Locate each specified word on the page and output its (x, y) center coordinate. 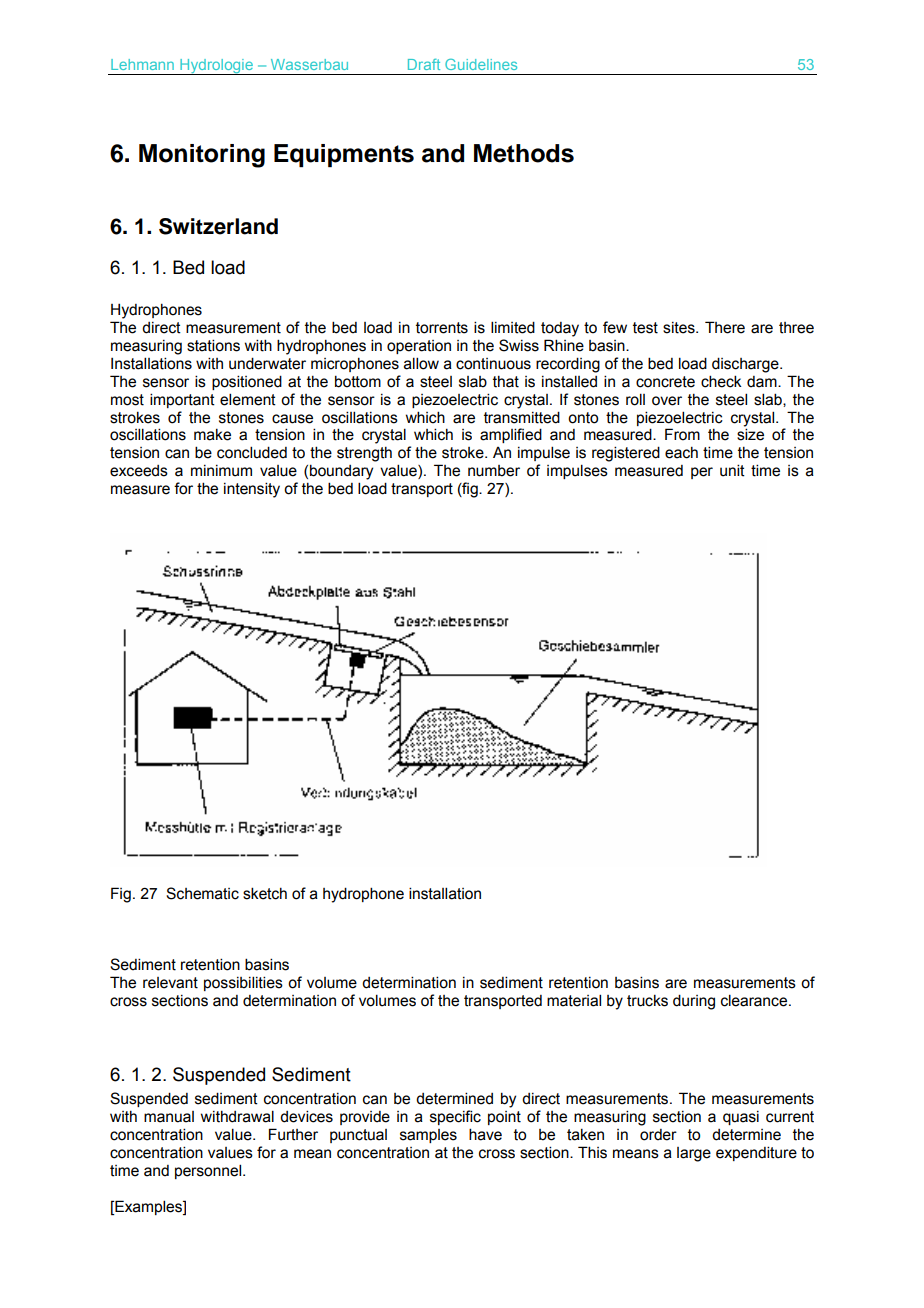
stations (213, 345)
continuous (493, 364)
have (485, 1134)
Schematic (202, 893)
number (494, 471)
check (721, 381)
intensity (252, 490)
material (574, 1000)
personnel (209, 1171)
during (694, 1002)
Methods (524, 153)
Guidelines (481, 64)
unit (732, 470)
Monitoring (202, 156)
